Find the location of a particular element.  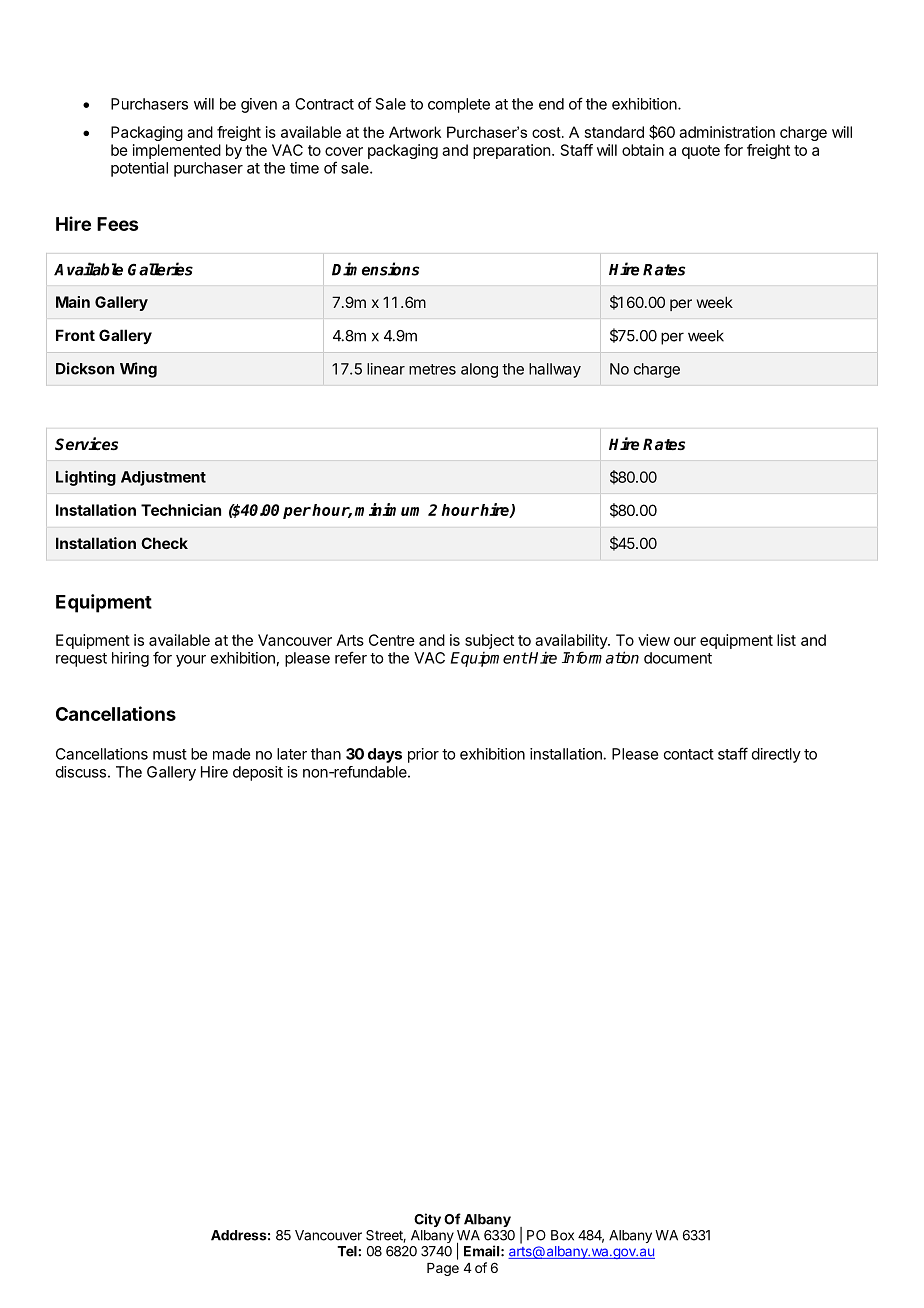

prior is located at coordinates (423, 755).
